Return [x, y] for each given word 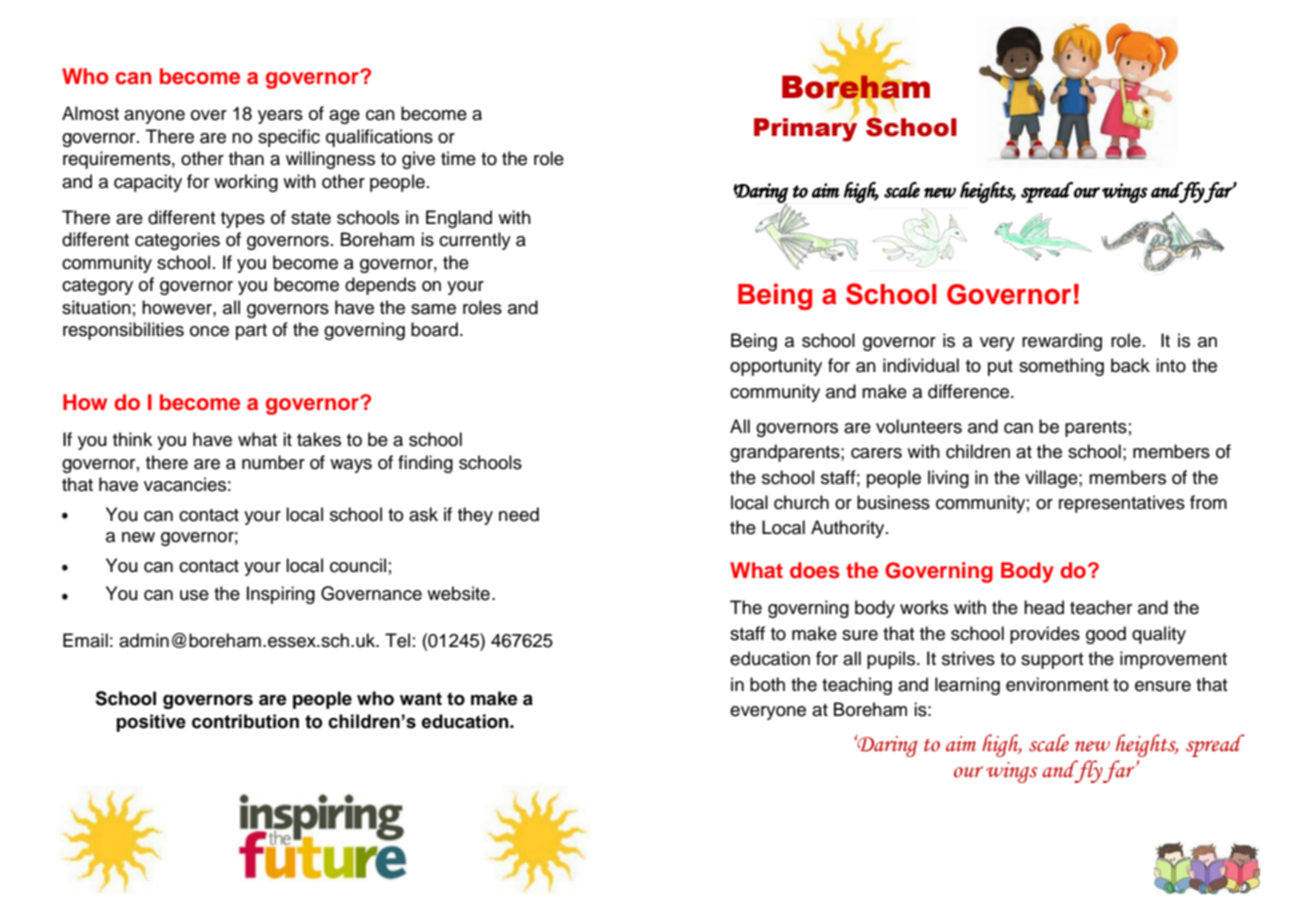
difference [970, 391]
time [458, 158]
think [132, 439]
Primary [805, 129]
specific [289, 138]
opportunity [776, 367]
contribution [245, 721]
